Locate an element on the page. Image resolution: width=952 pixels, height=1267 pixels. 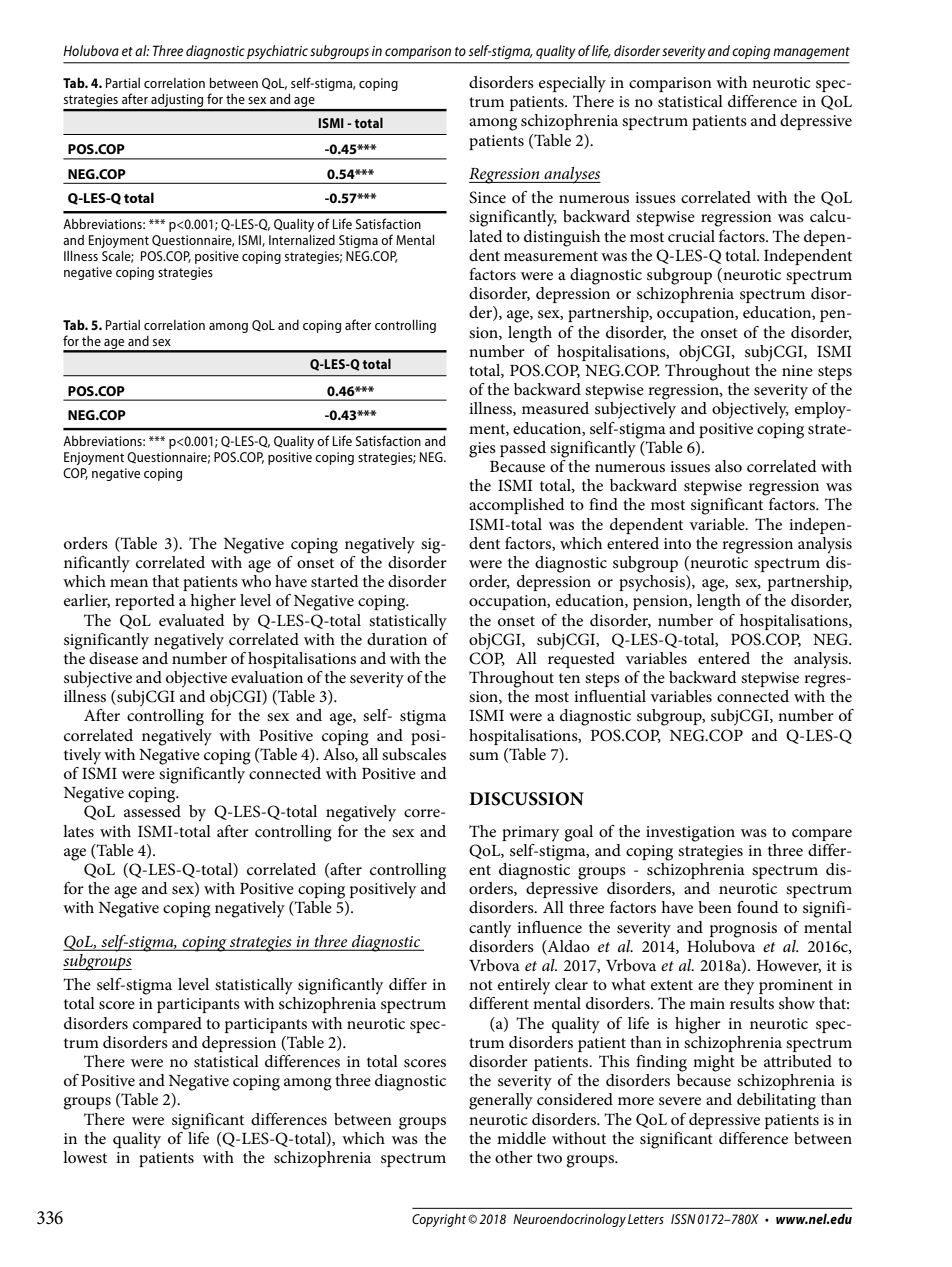
assessed is located at coordinates (152, 811).
